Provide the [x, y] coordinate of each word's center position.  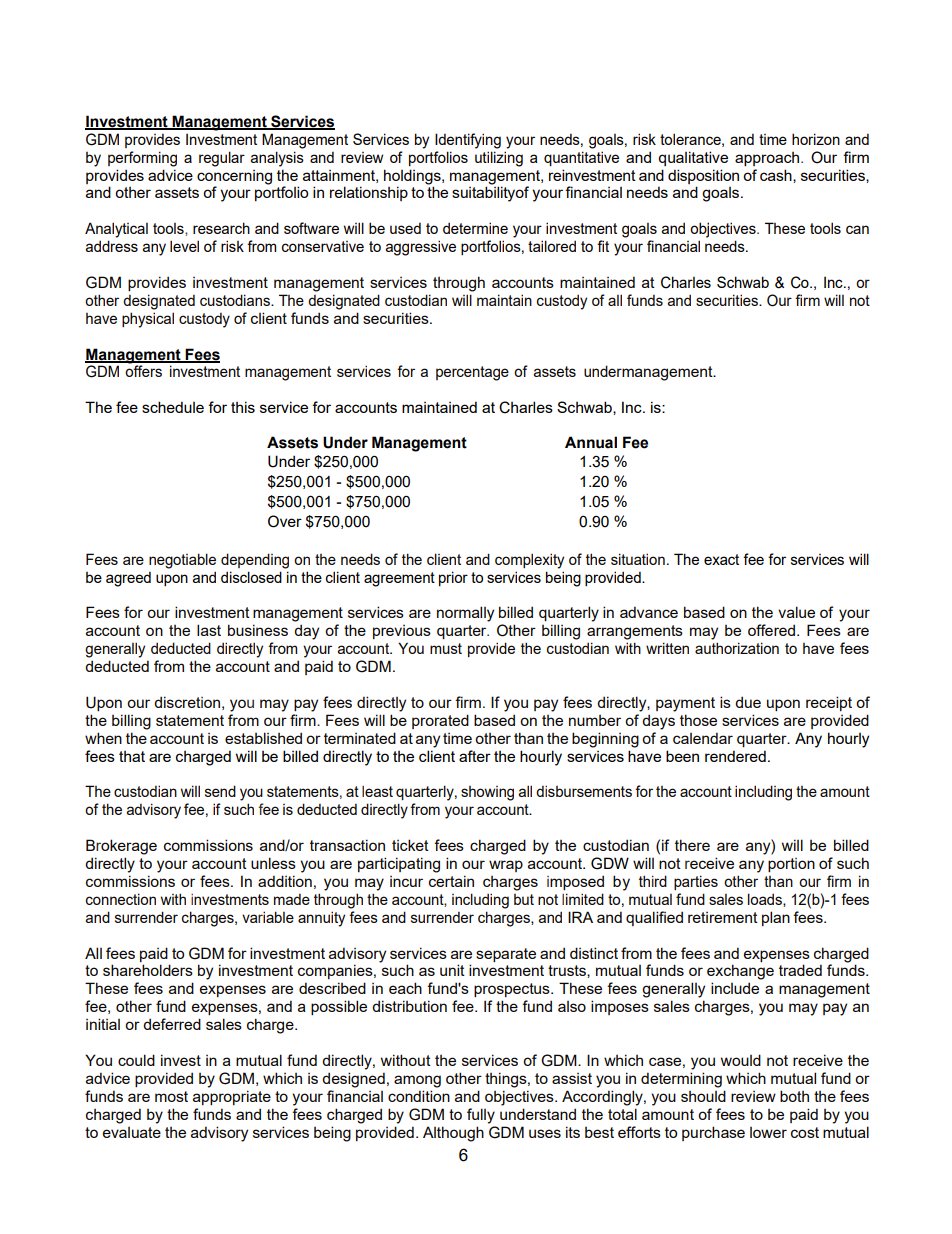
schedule [173, 407]
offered [773, 630]
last [209, 630]
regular [222, 159]
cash [777, 176]
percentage [472, 373]
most [171, 1096]
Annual [591, 442]
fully [481, 1116]
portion [791, 865]
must [446, 648]
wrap [506, 866]
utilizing [499, 159]
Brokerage [121, 847]
